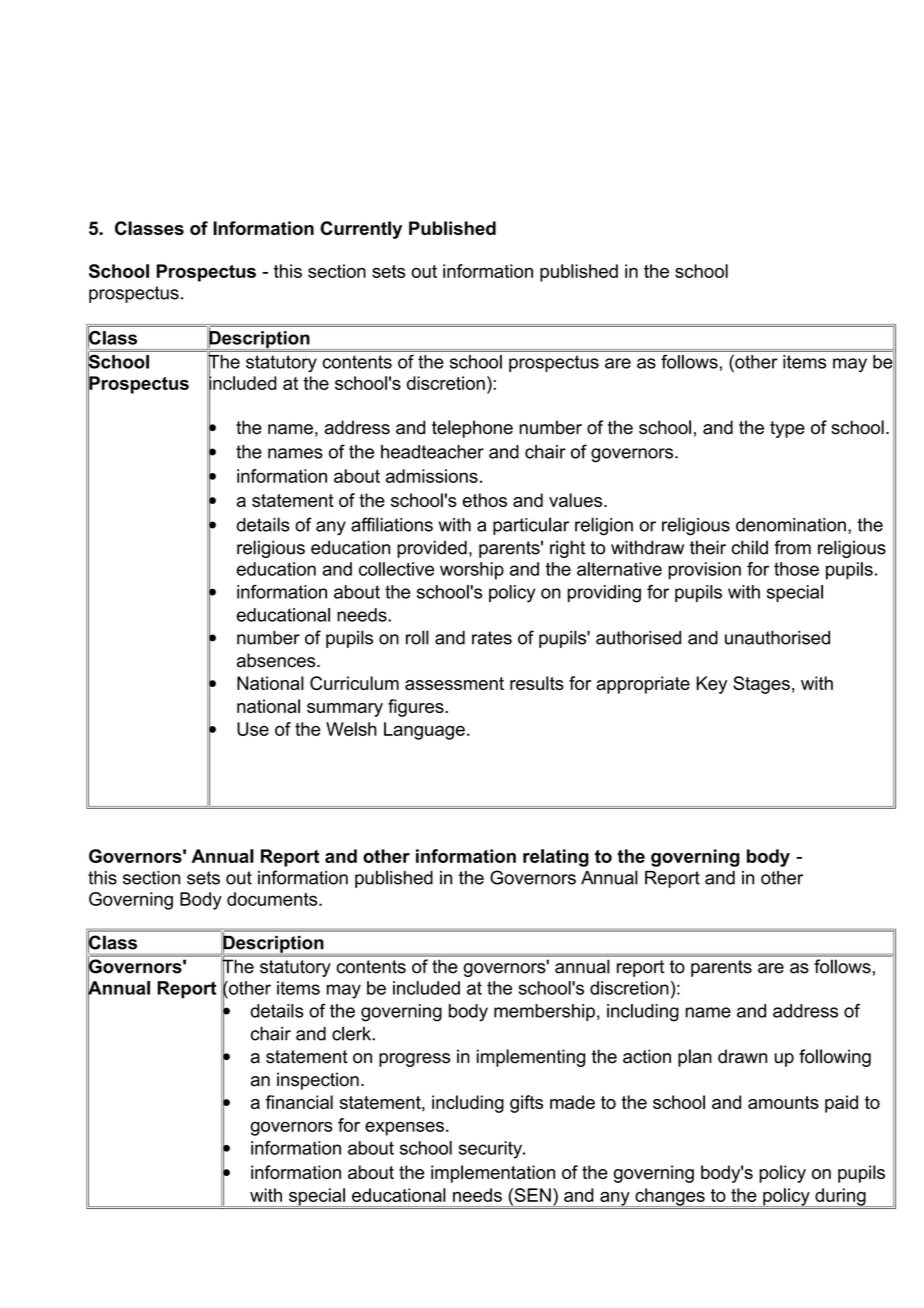  Describe the element at coordinates (840, 1197) in the document. I see `during` at that location.
